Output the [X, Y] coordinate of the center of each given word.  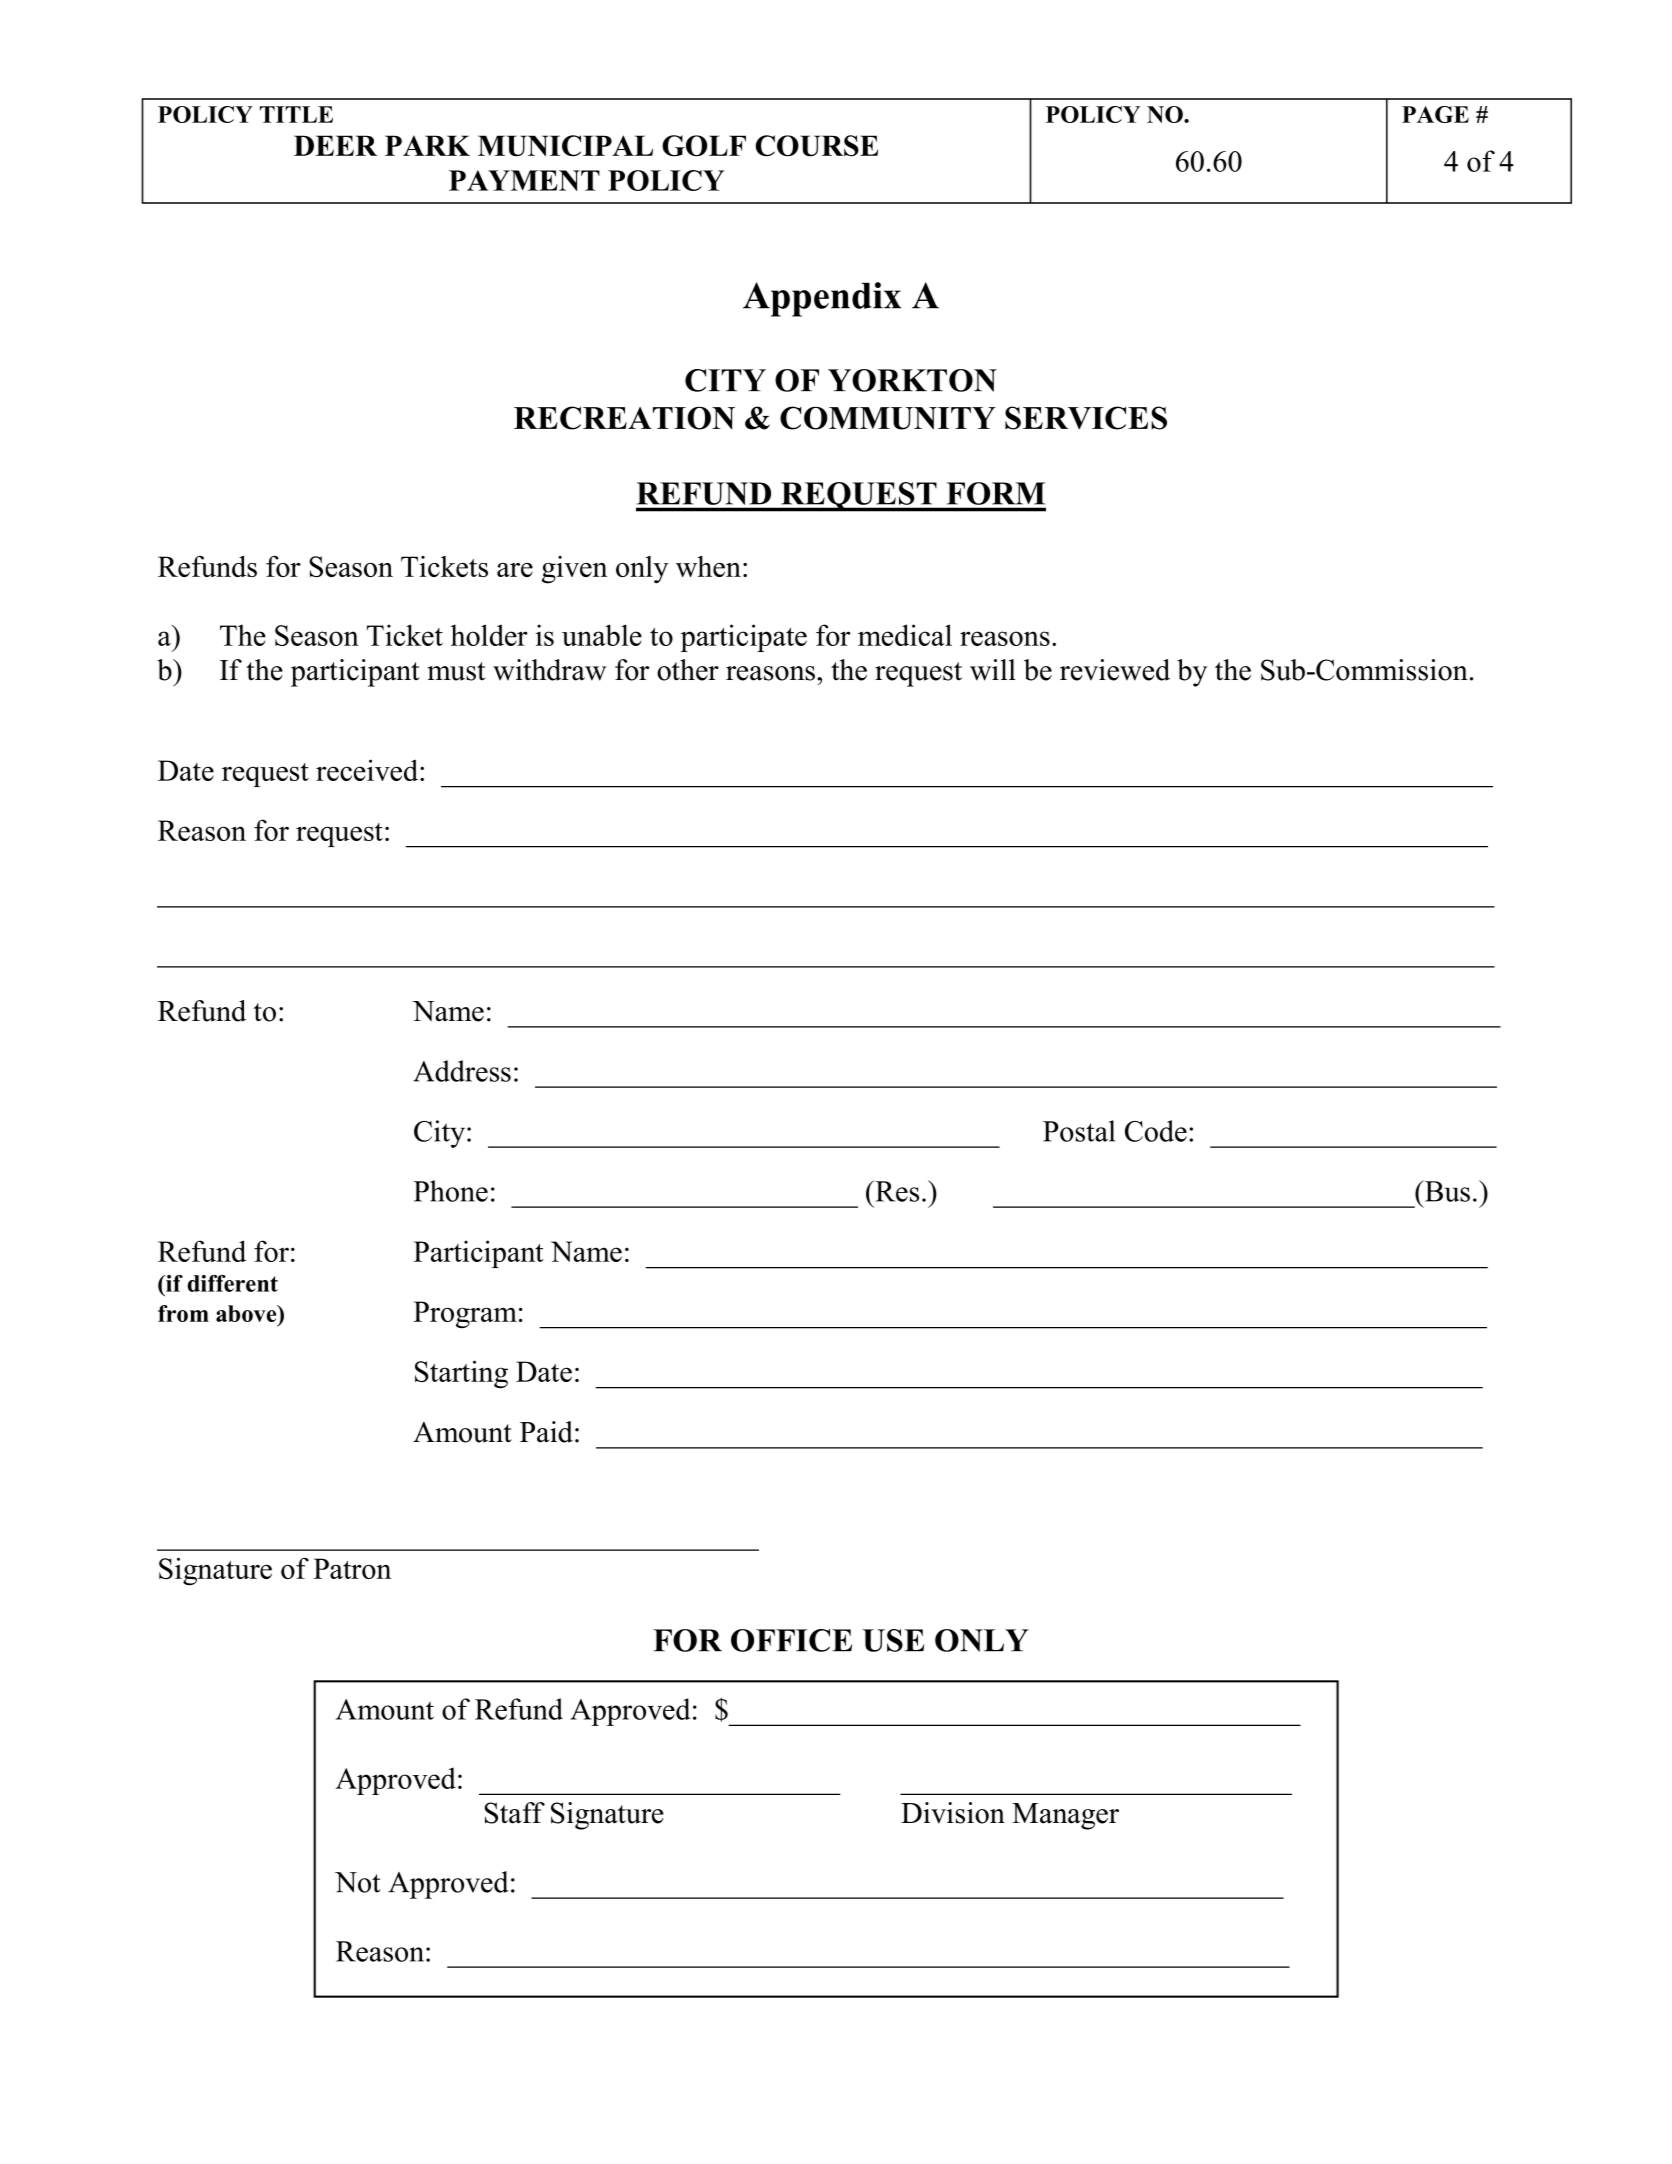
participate [743, 638]
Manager [1065, 1816]
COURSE [816, 146]
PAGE [1435, 114]
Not [358, 1882]
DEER [335, 145]
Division [953, 1813]
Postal [1079, 1131]
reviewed [1115, 670]
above [247, 1313]
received [368, 770]
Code [1156, 1131]
